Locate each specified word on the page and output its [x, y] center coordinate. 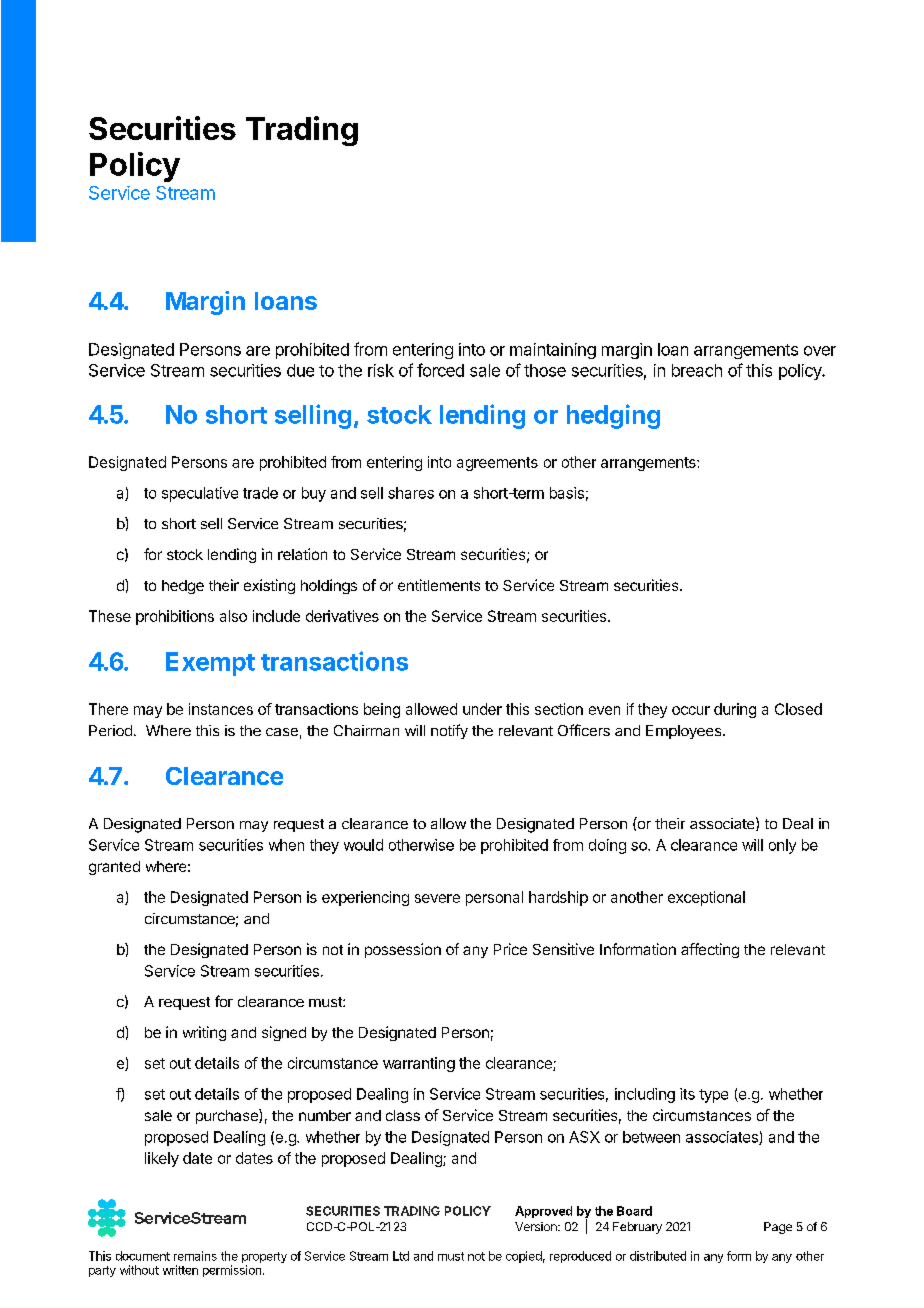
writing [204, 1033]
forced [440, 370]
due [300, 370]
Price [510, 949]
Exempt [210, 664]
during [735, 710]
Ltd [401, 1256]
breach [697, 370]
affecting [710, 950]
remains [195, 1256]
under [482, 709]
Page [778, 1228]
